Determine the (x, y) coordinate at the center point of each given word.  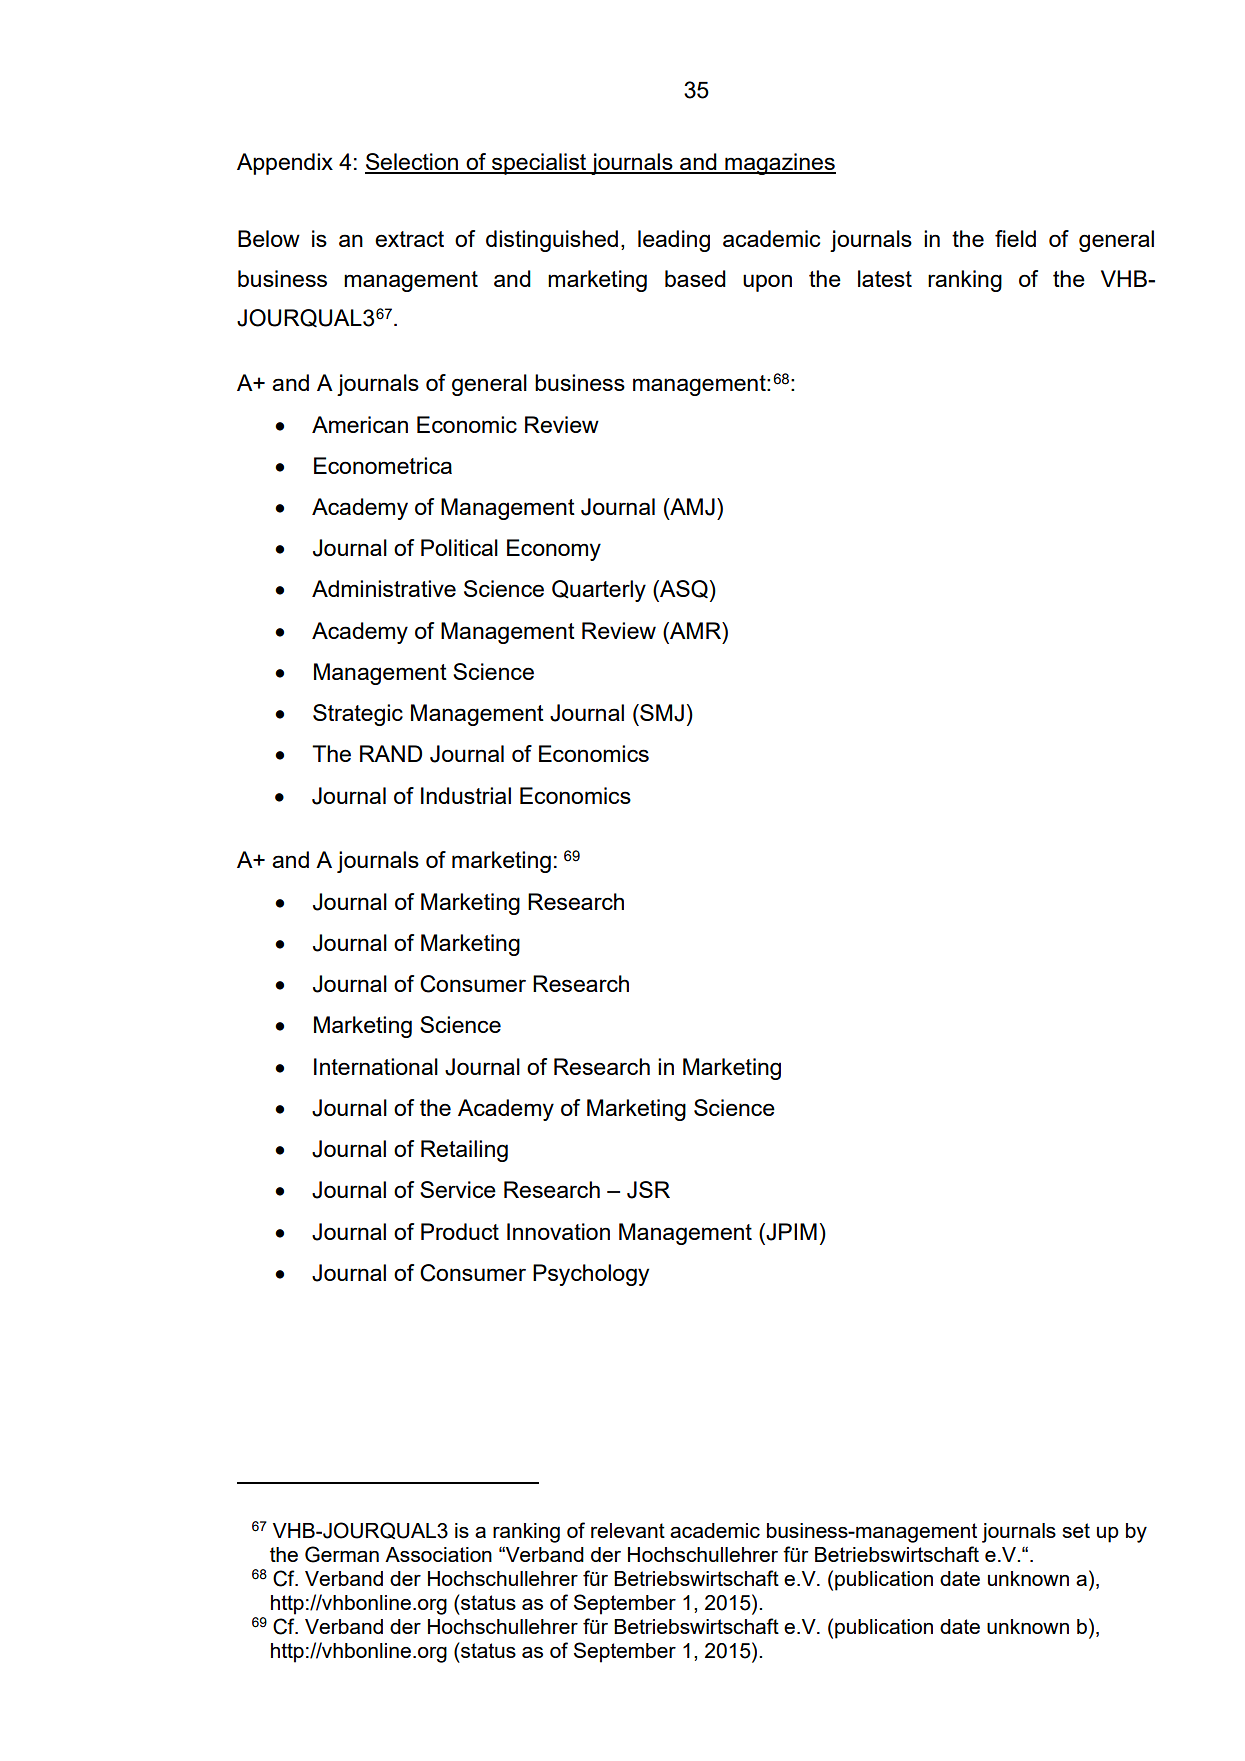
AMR (695, 630)
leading (674, 241)
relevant (628, 1530)
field (1015, 238)
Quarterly (599, 591)
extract (409, 239)
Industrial (466, 795)
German (342, 1554)
